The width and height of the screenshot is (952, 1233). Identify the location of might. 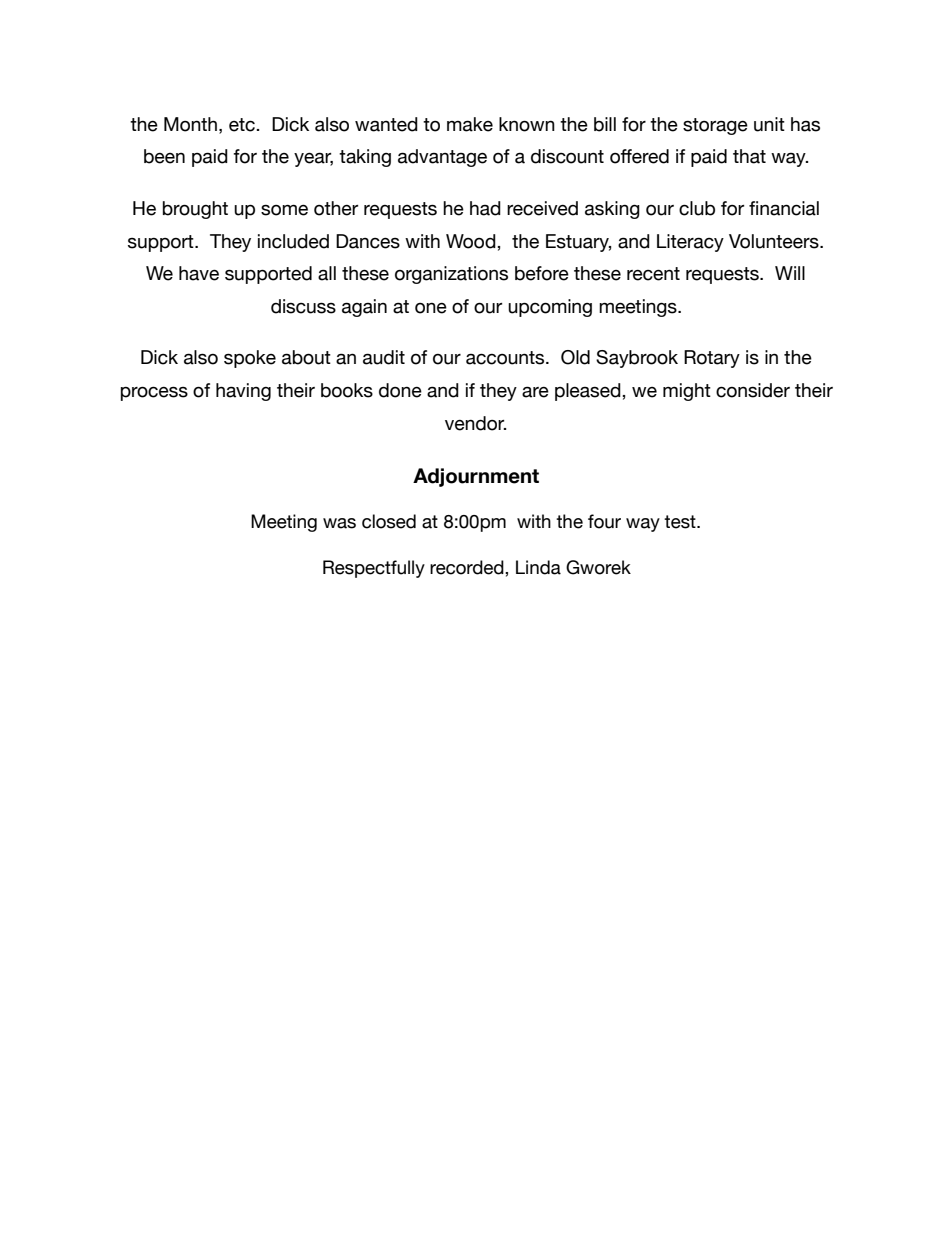
(687, 392).
